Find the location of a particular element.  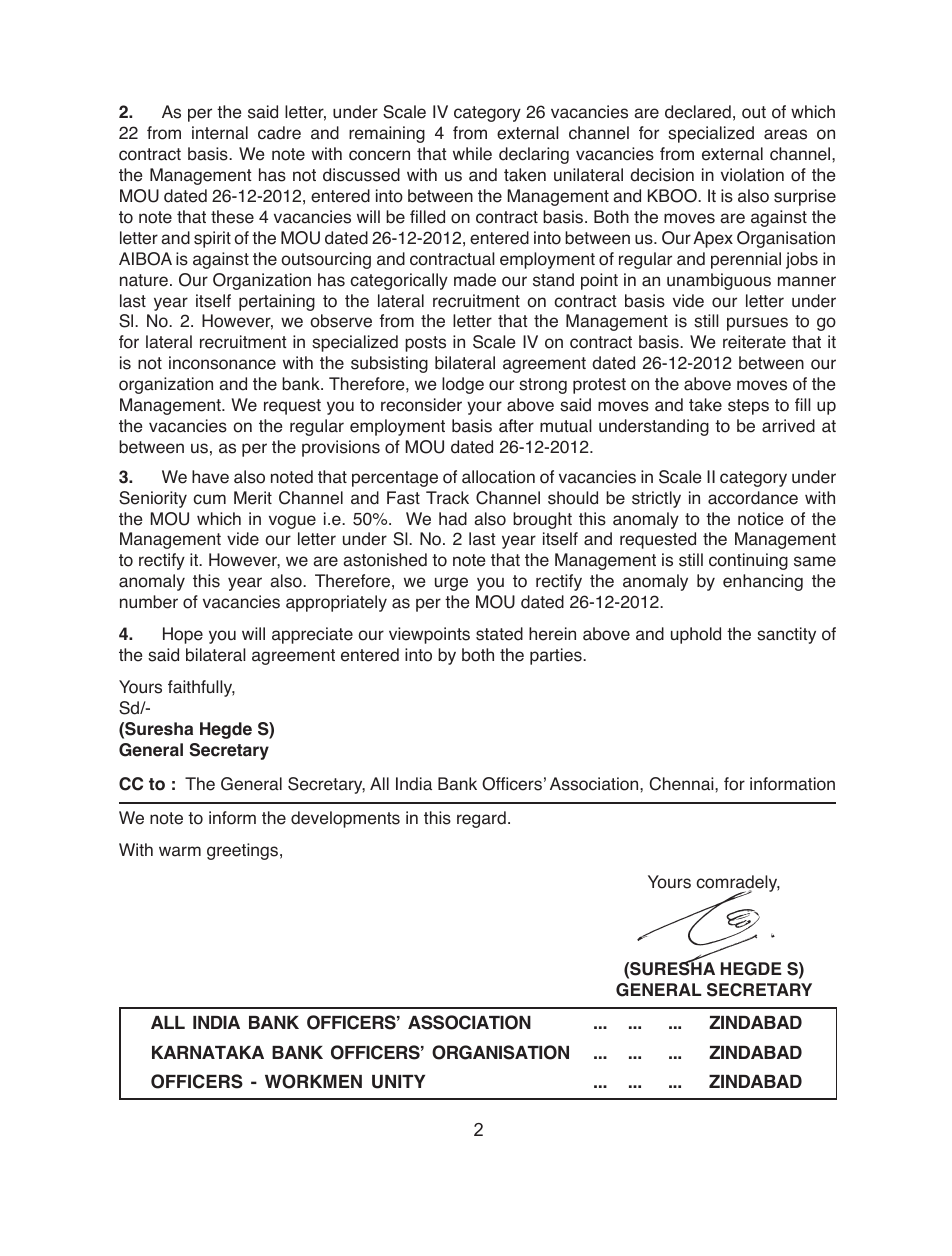

KARNATAKA is located at coordinates (208, 1052).
